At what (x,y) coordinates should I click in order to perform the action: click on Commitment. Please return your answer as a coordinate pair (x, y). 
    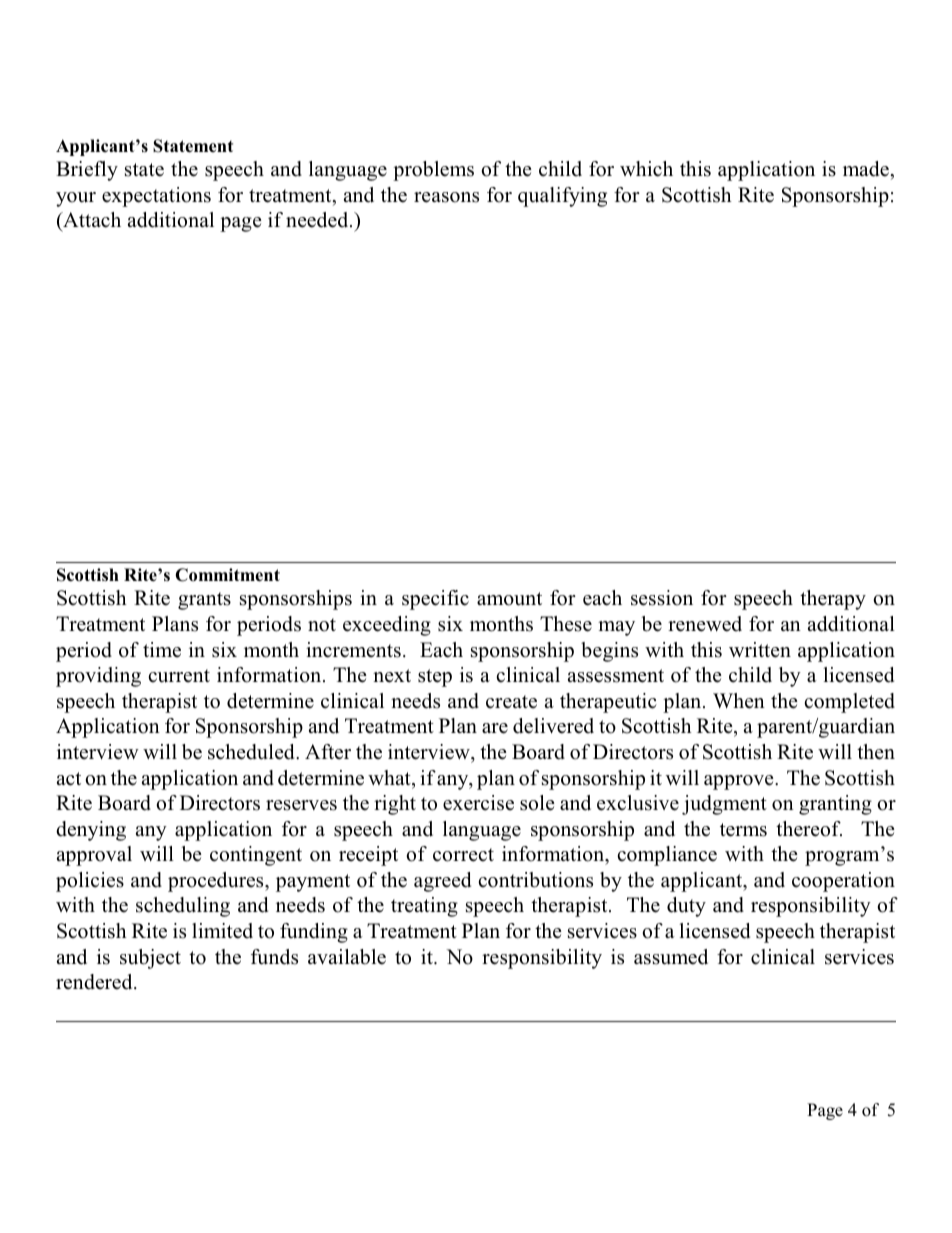
    Looking at the image, I should click on (227, 575).
